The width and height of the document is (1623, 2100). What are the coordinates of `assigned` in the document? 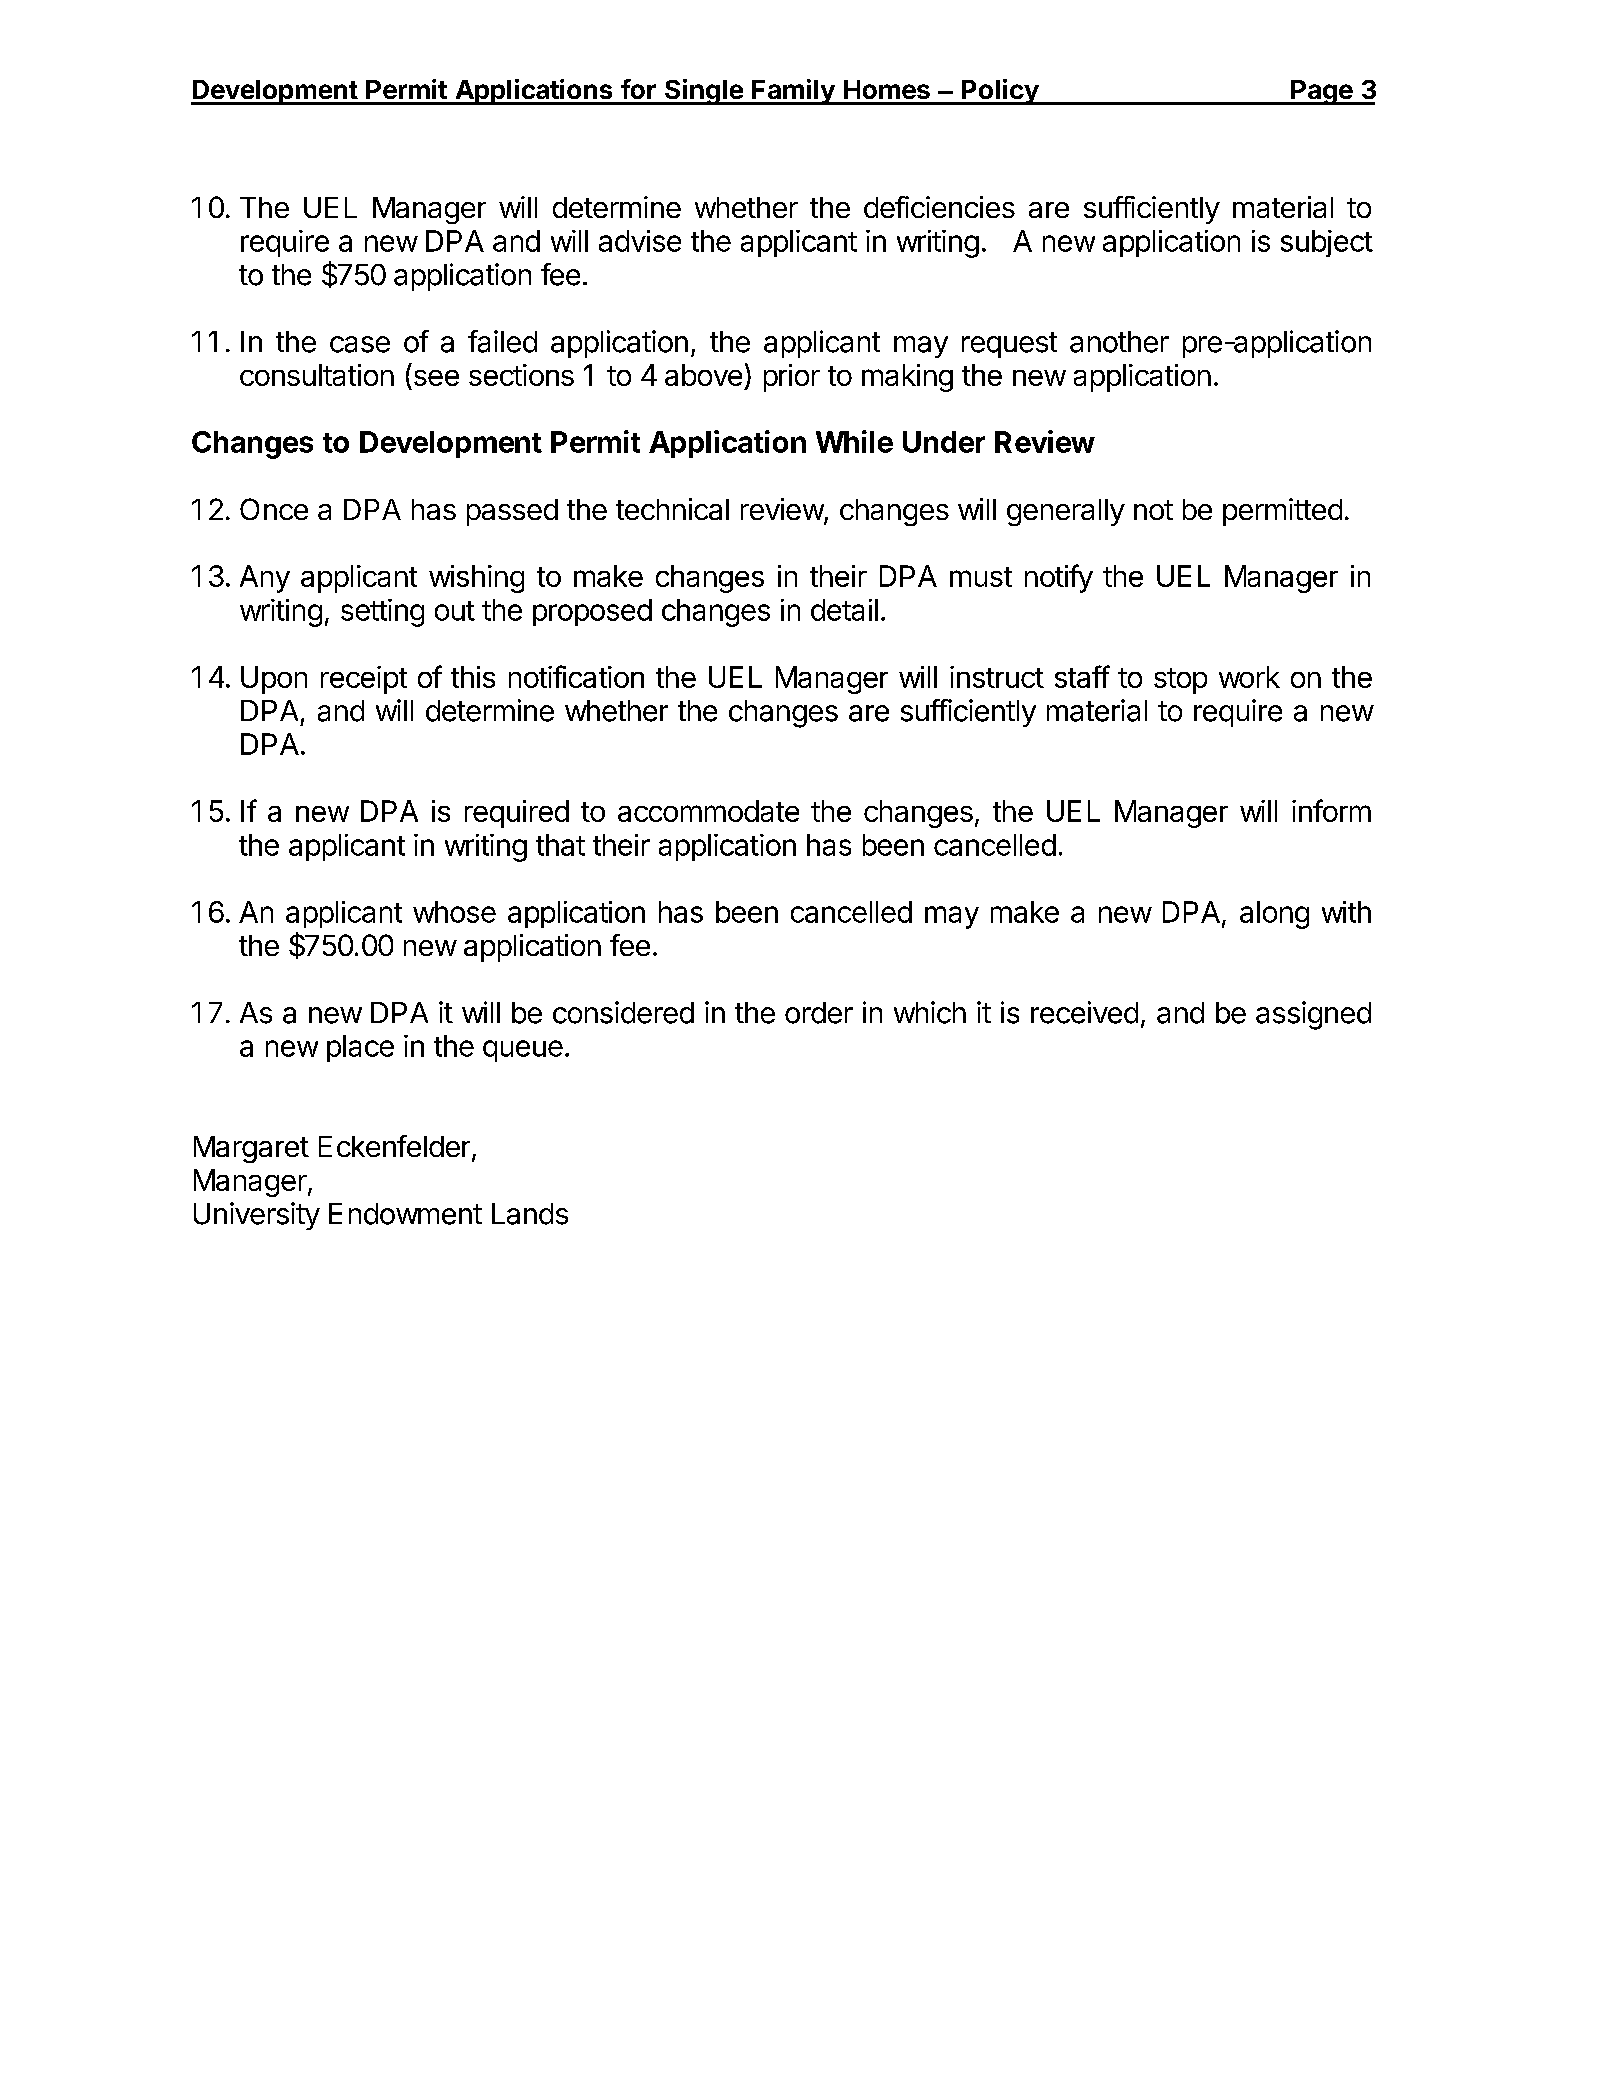 It's located at (1313, 1015).
